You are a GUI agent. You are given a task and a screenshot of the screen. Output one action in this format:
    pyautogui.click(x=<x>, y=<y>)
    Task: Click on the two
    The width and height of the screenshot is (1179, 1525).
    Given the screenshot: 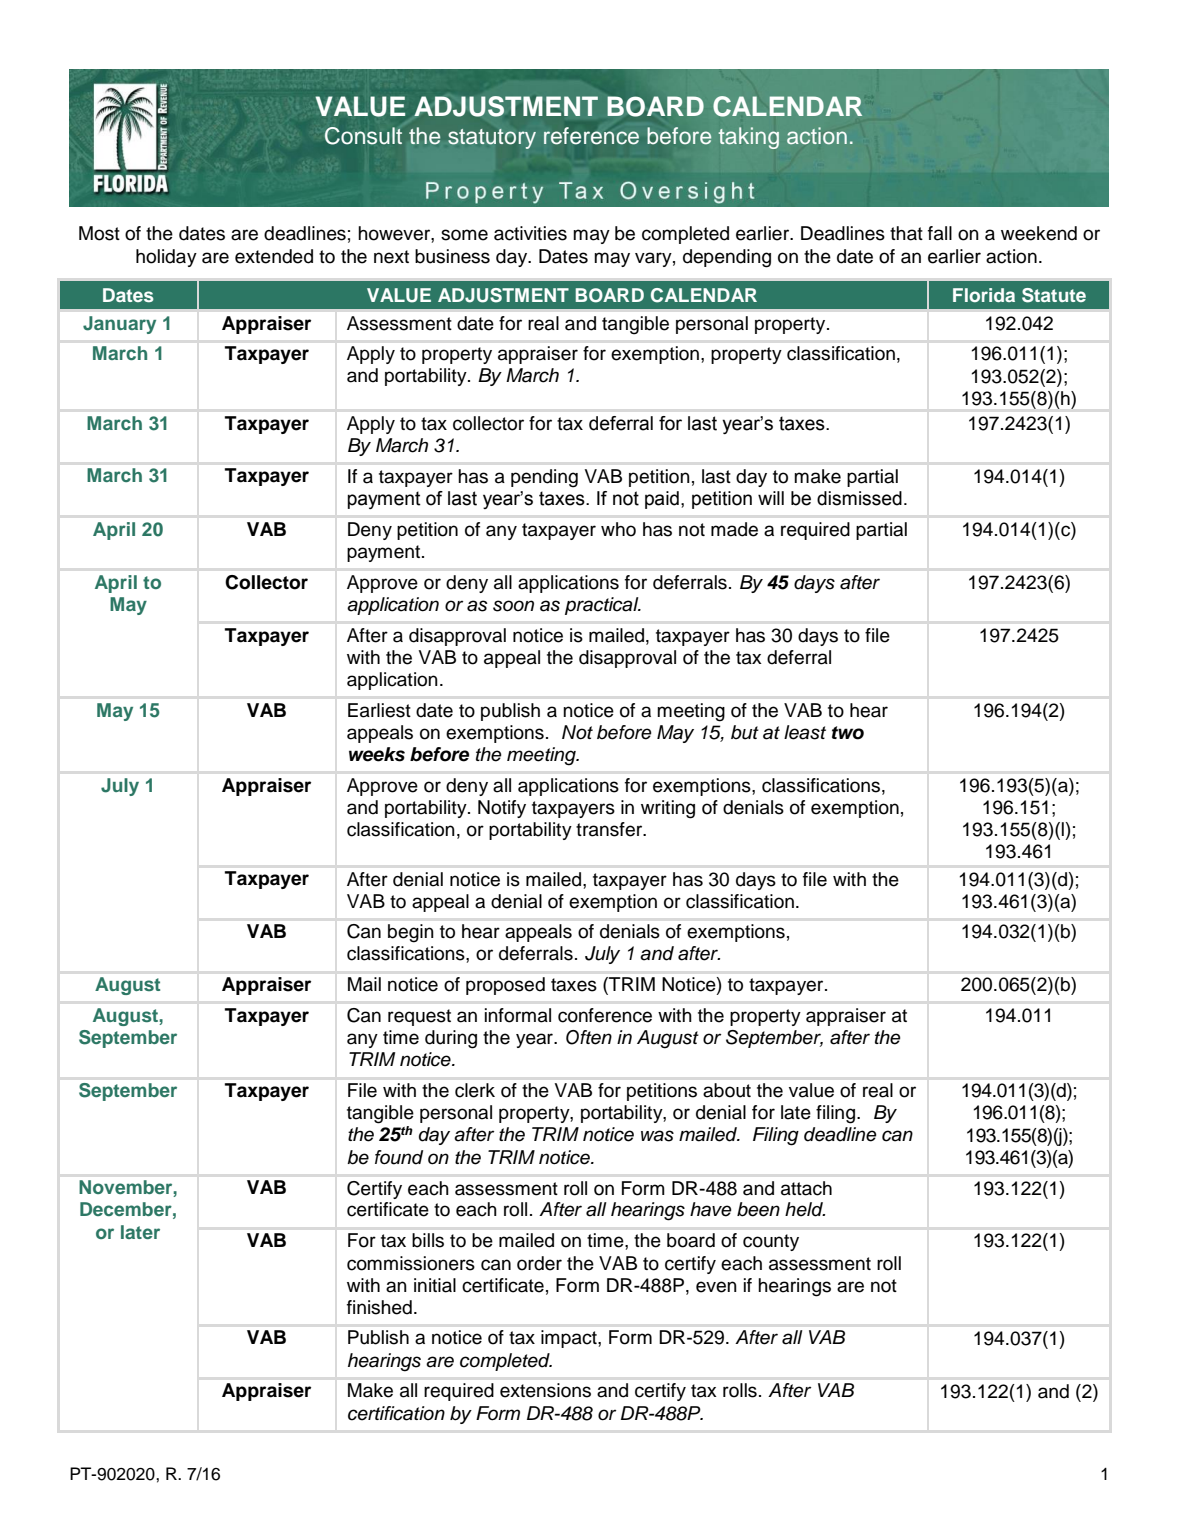 What is the action you would take?
    pyautogui.click(x=848, y=733)
